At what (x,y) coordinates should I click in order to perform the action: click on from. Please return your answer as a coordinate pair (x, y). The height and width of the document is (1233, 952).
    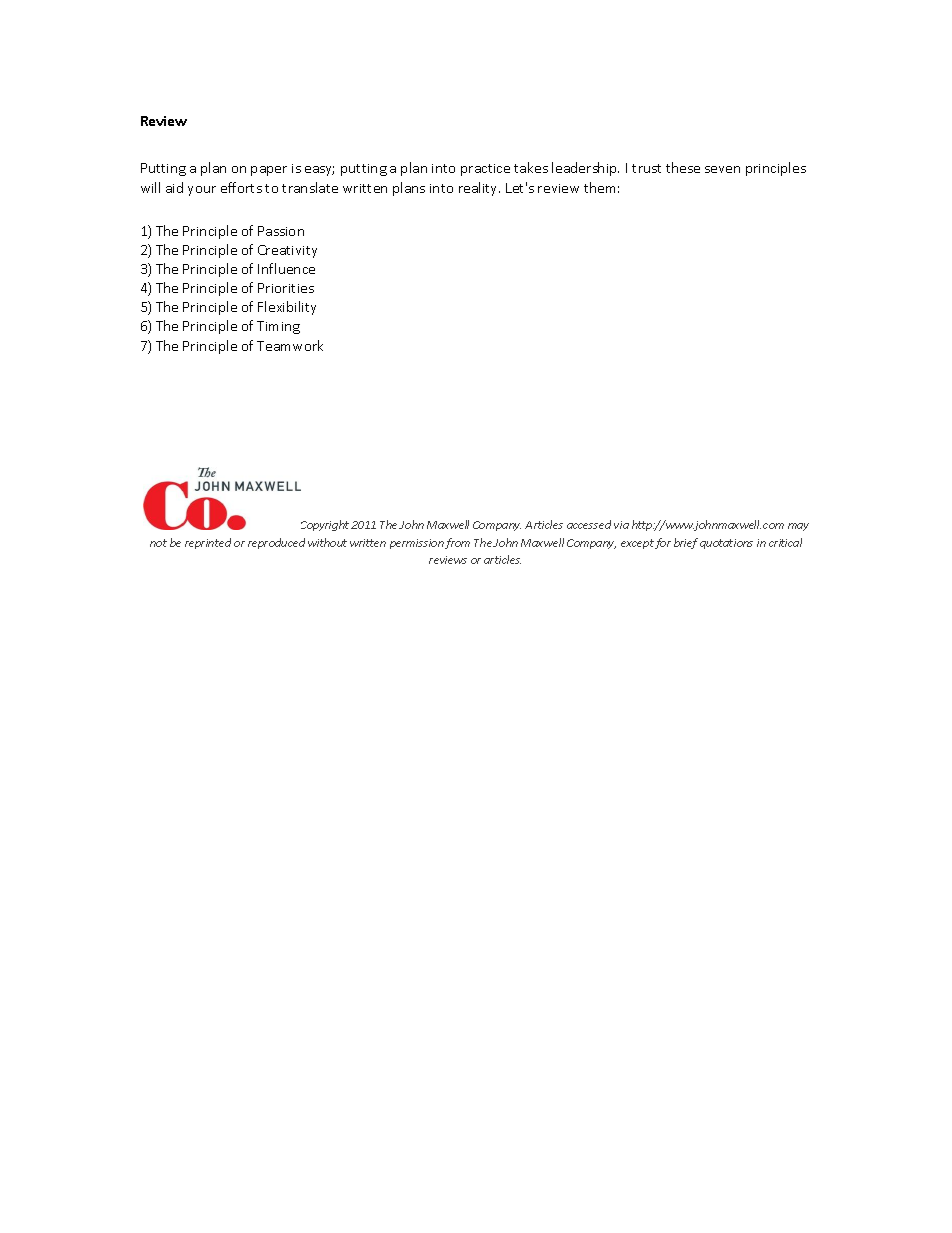
    Looking at the image, I should click on (457, 543).
